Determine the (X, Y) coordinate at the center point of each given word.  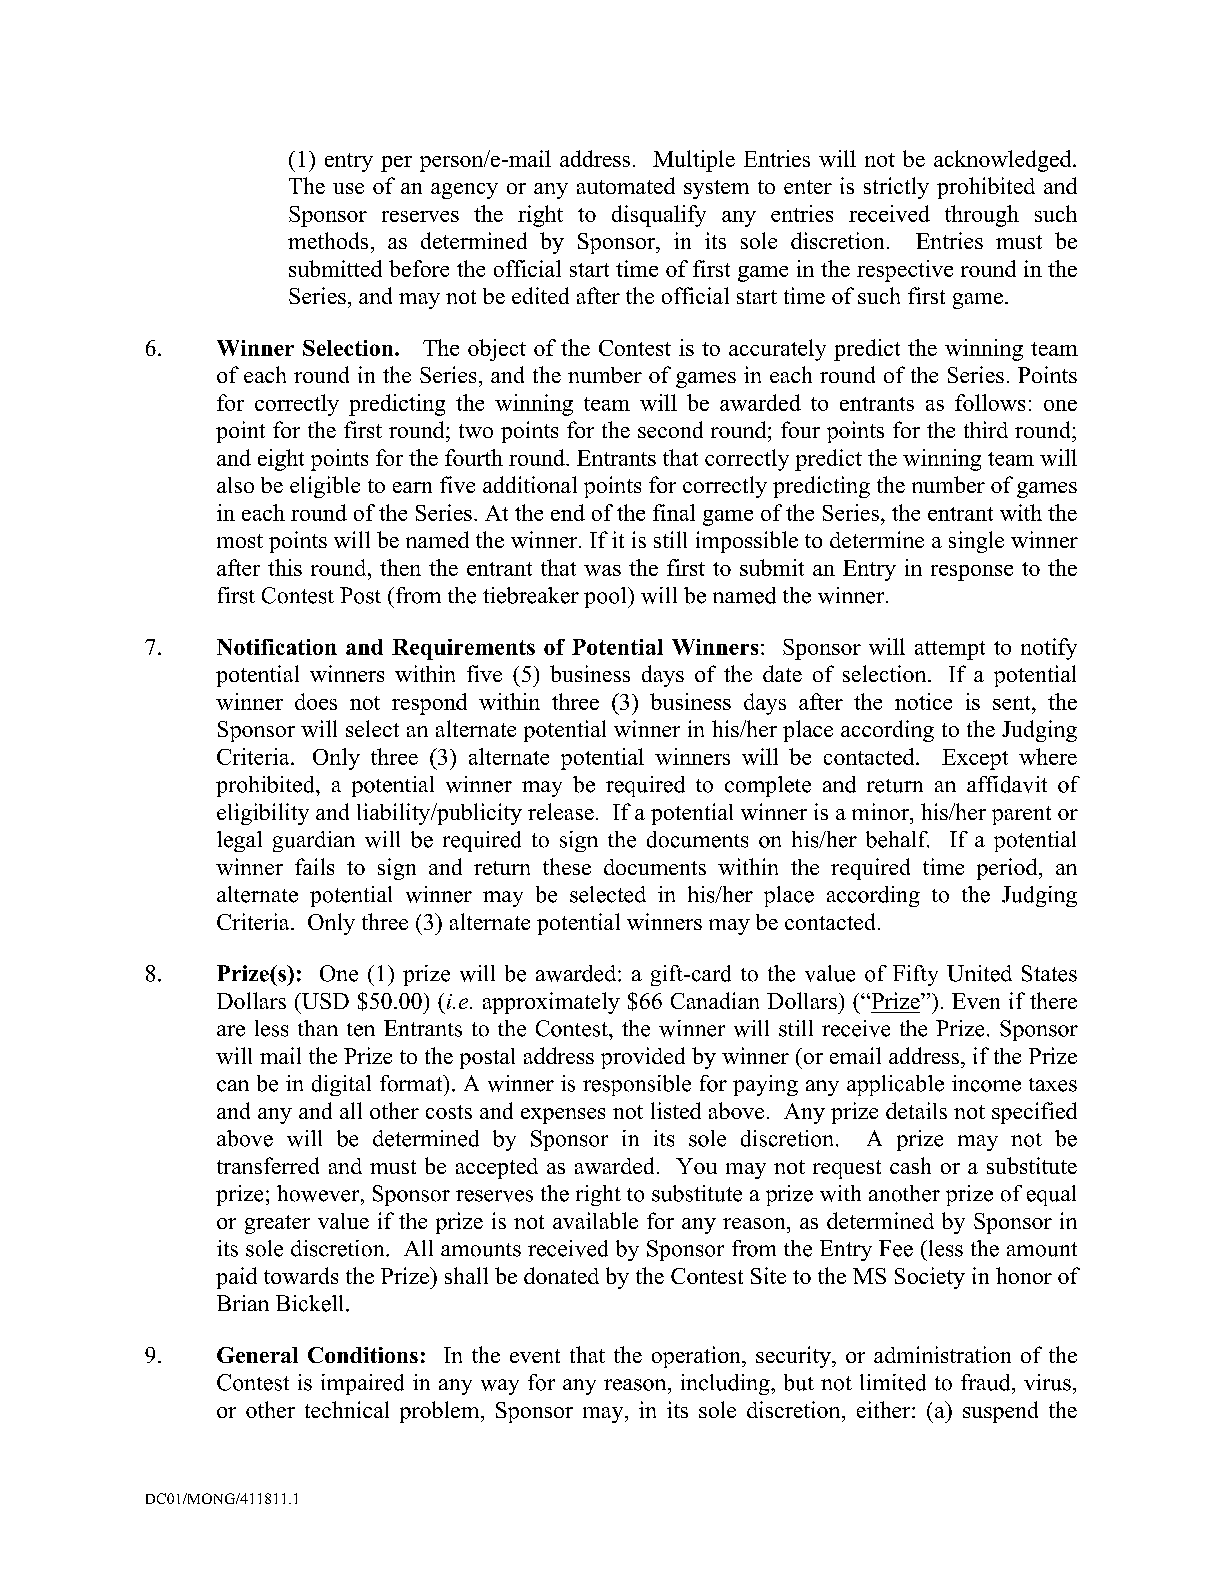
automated (626, 185)
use (348, 188)
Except (975, 759)
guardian (314, 841)
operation (697, 1357)
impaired (362, 1384)
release (561, 811)
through (982, 216)
